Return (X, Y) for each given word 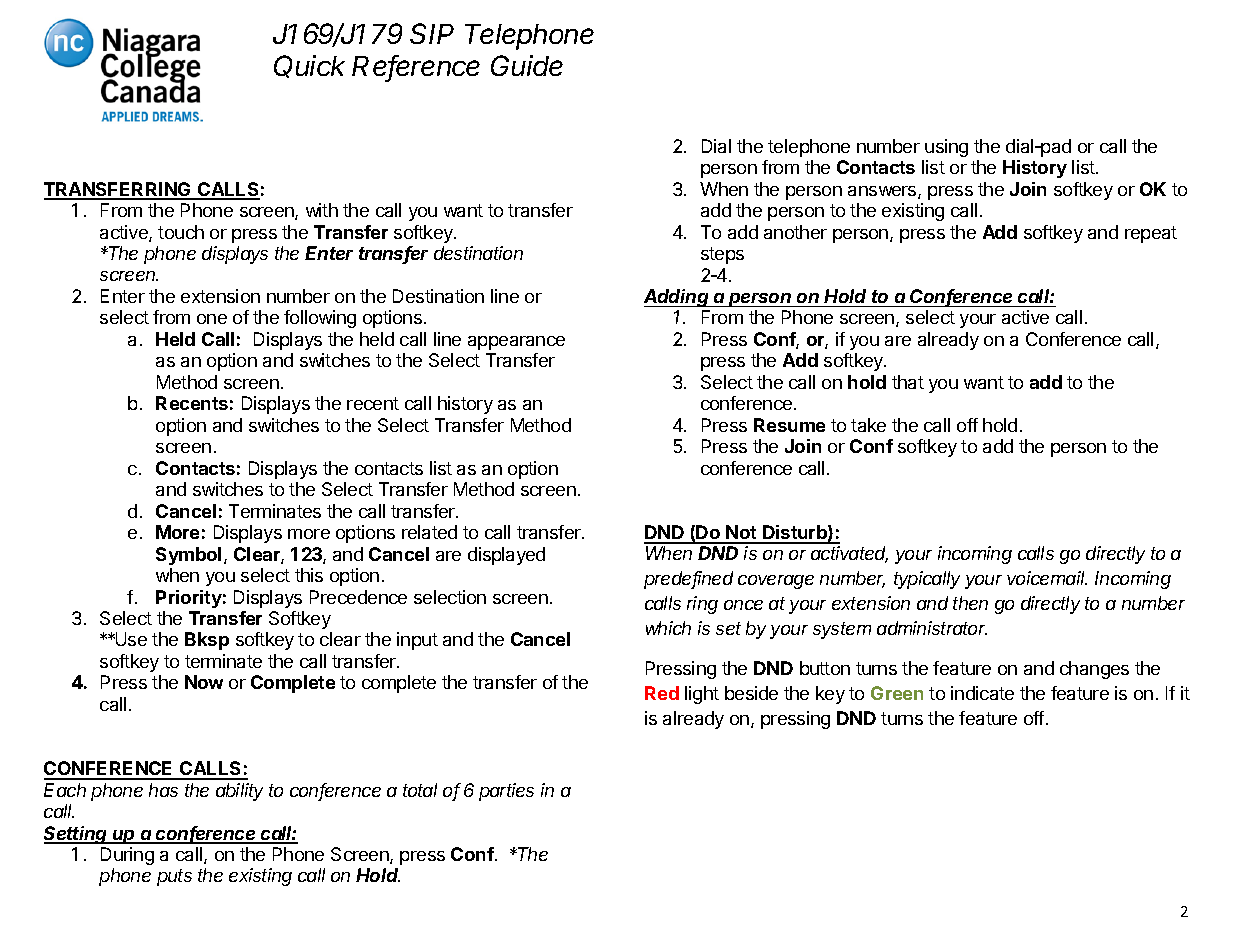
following (320, 319)
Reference (416, 67)
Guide (527, 65)
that (908, 382)
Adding (678, 298)
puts (174, 877)
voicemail (1047, 578)
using (946, 148)
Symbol (188, 556)
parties (506, 792)
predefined (688, 580)
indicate (982, 693)
